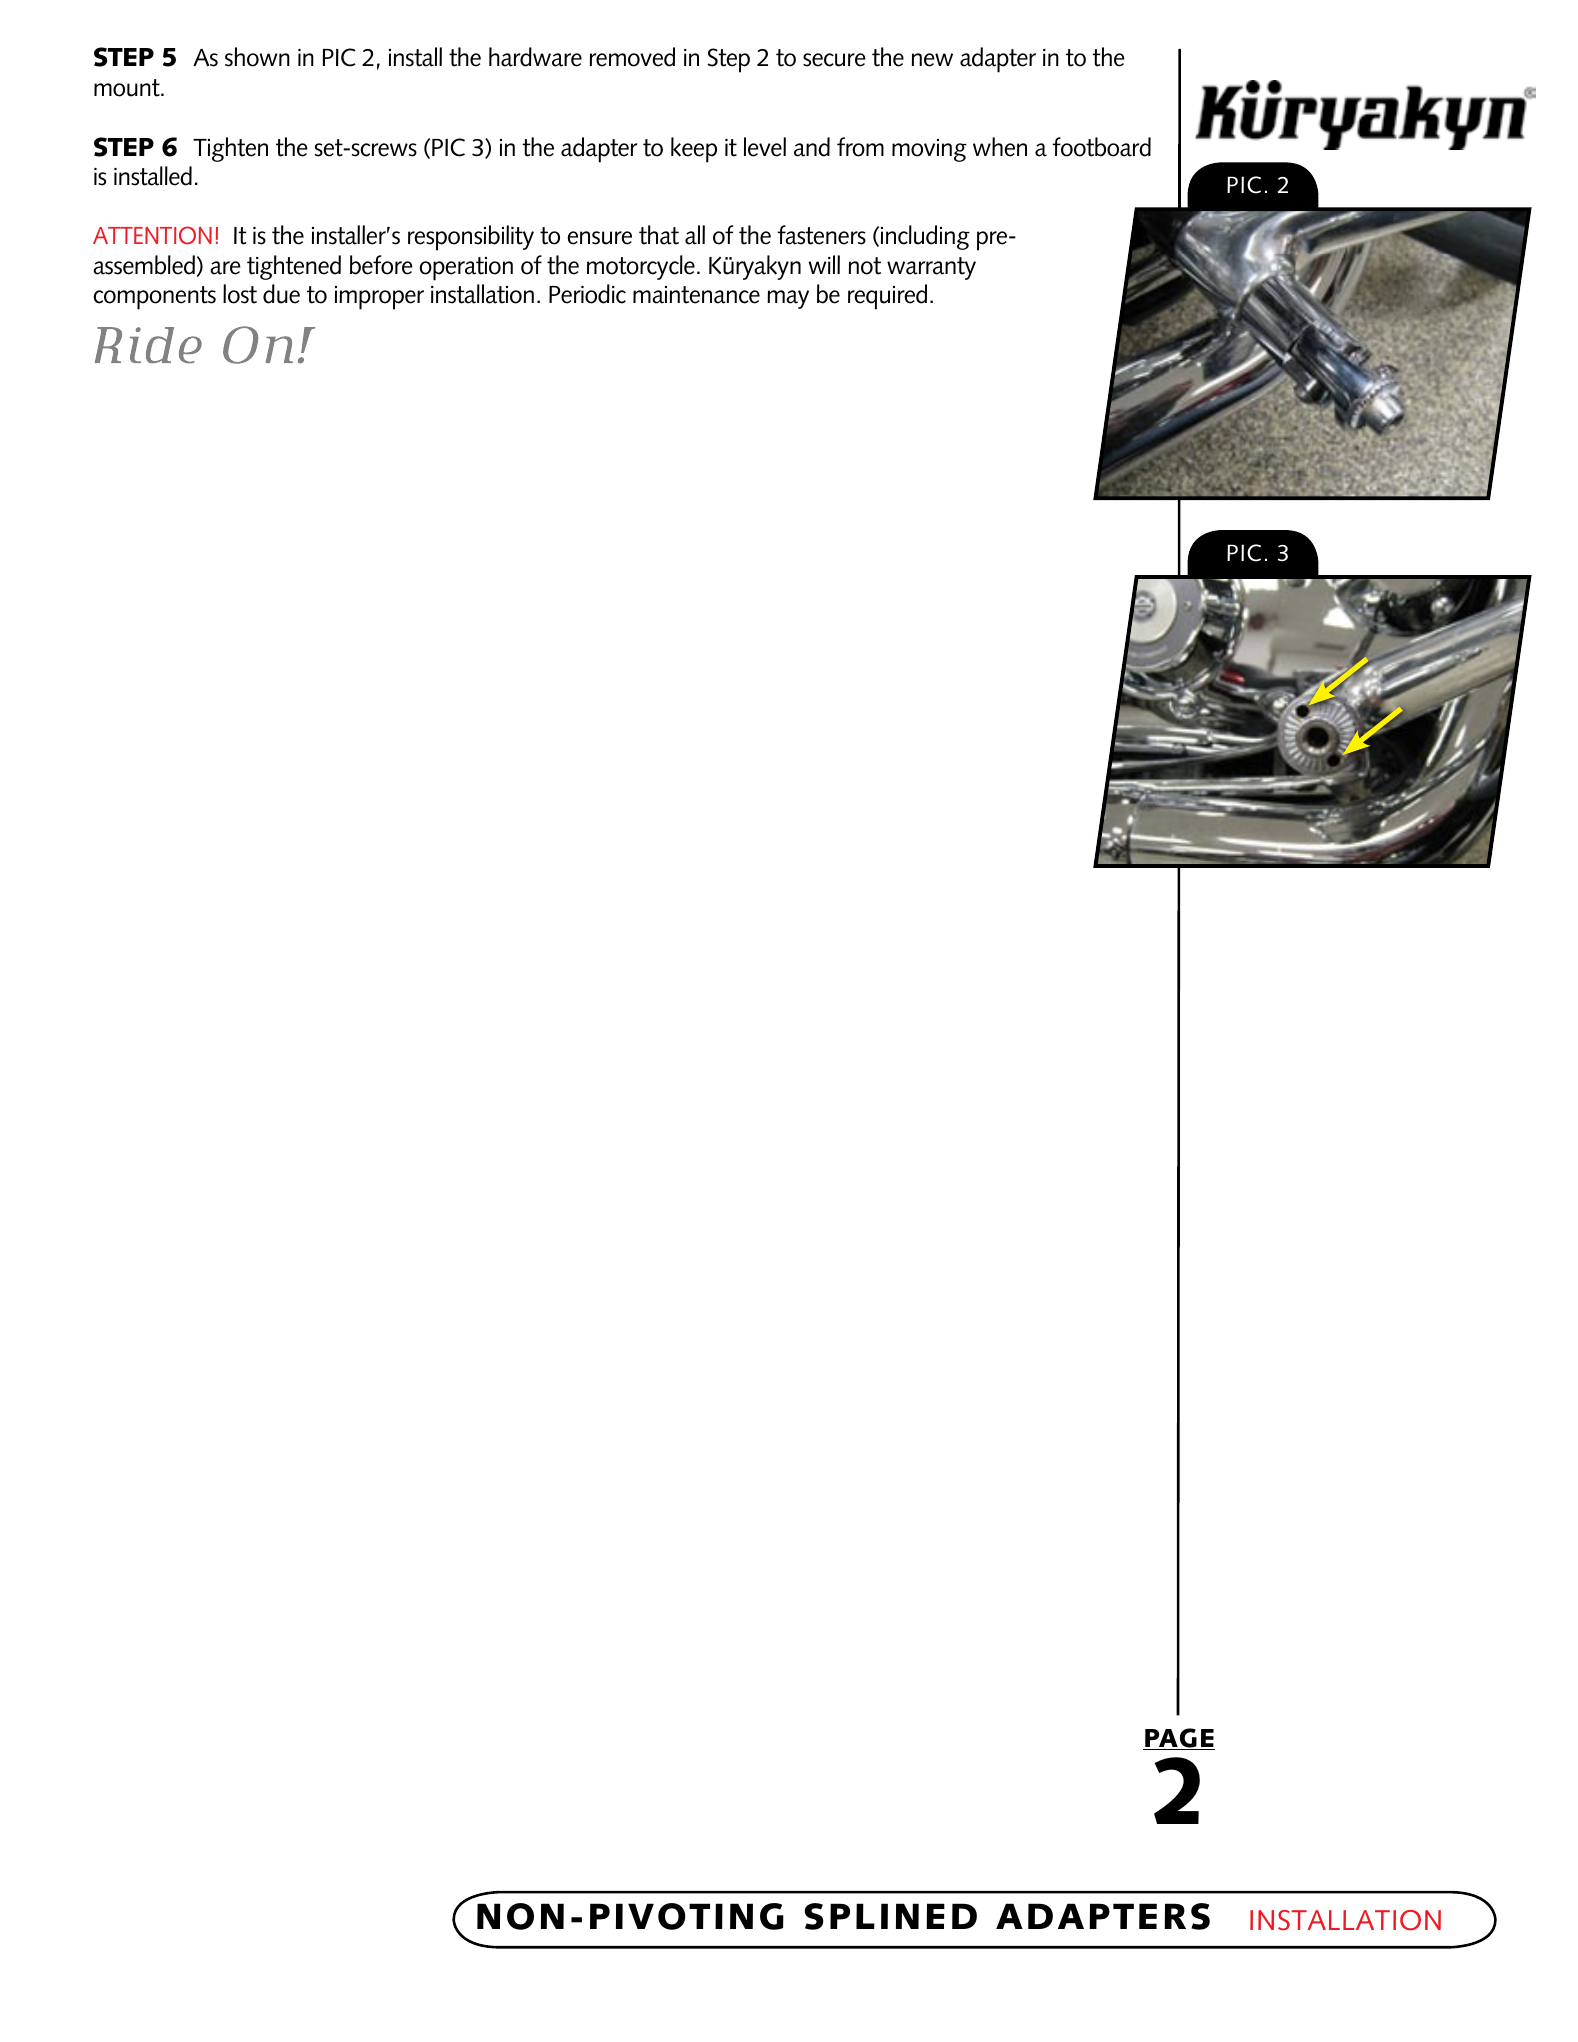  I want to click on Page, so click(1179, 1739).
